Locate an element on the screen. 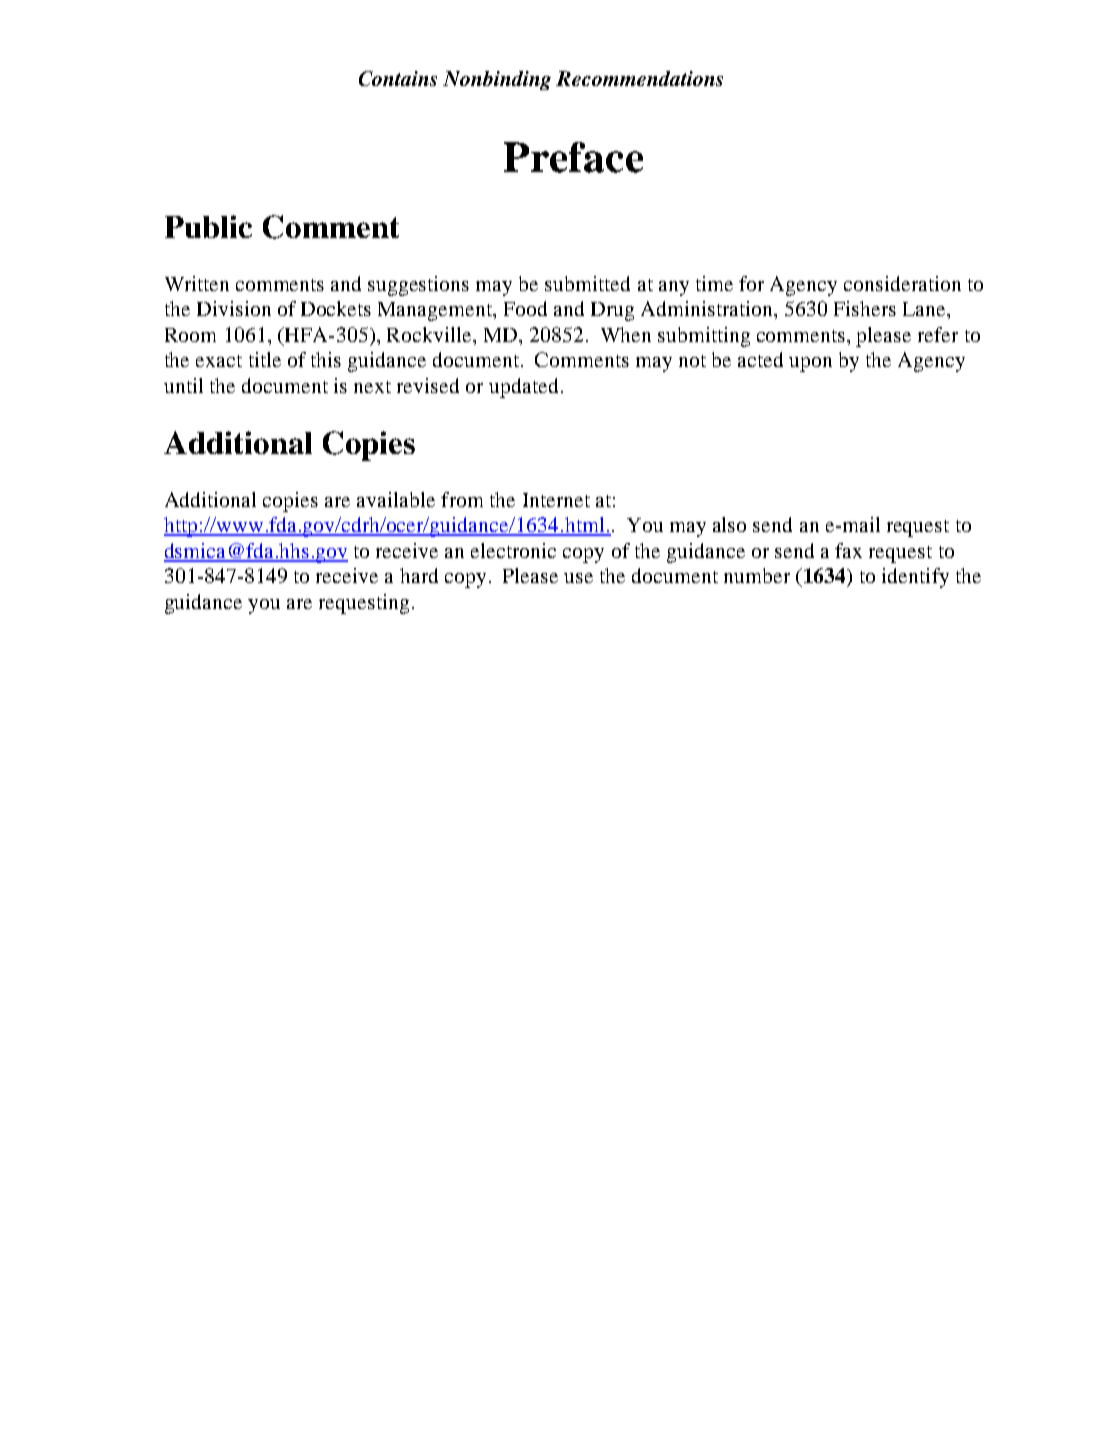 This screenshot has height=1443, width=1115. updated is located at coordinates (523, 388).
